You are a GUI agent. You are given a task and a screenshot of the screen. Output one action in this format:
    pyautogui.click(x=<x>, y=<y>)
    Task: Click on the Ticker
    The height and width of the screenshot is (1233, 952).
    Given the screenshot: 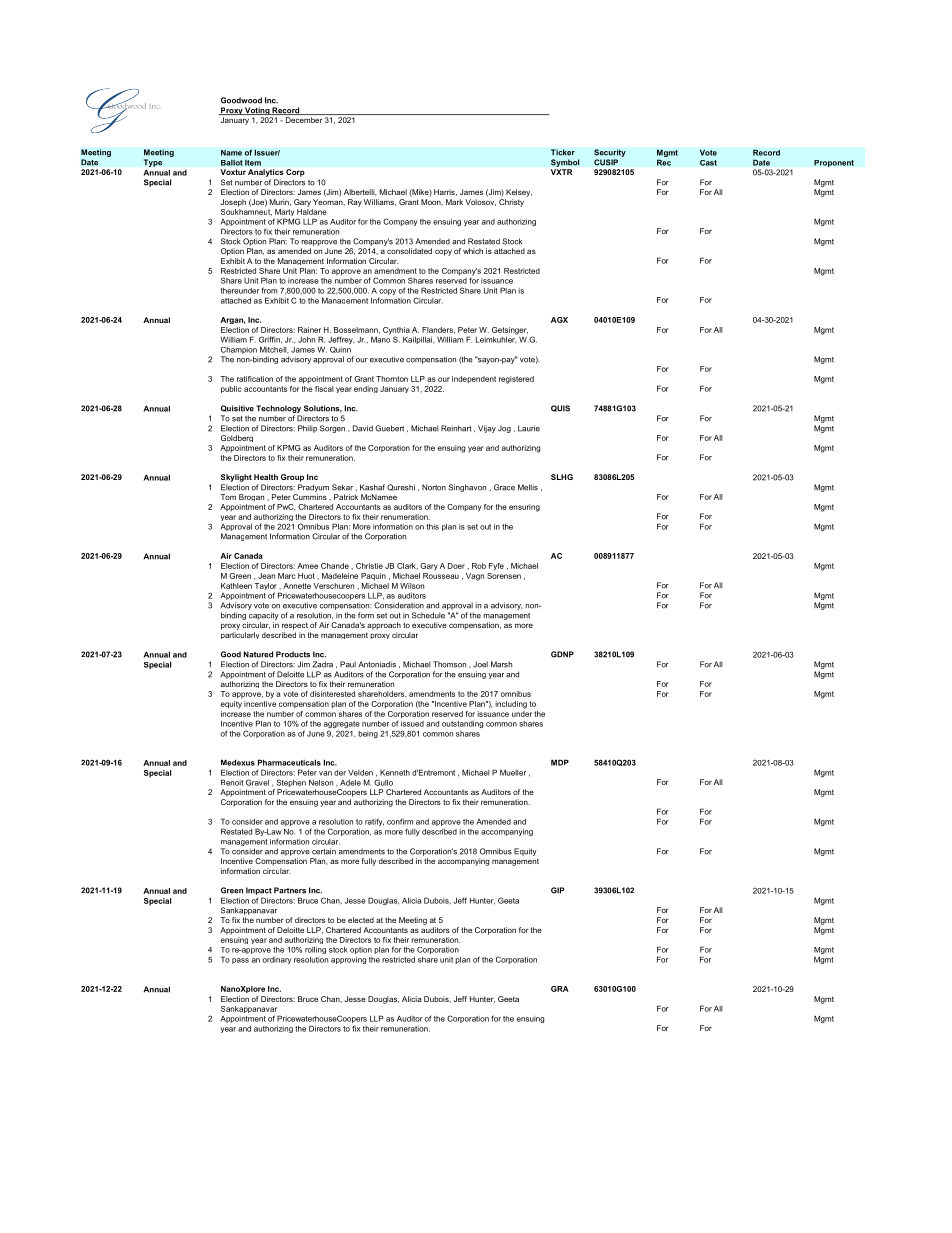 What is the action you would take?
    pyautogui.click(x=563, y=152)
